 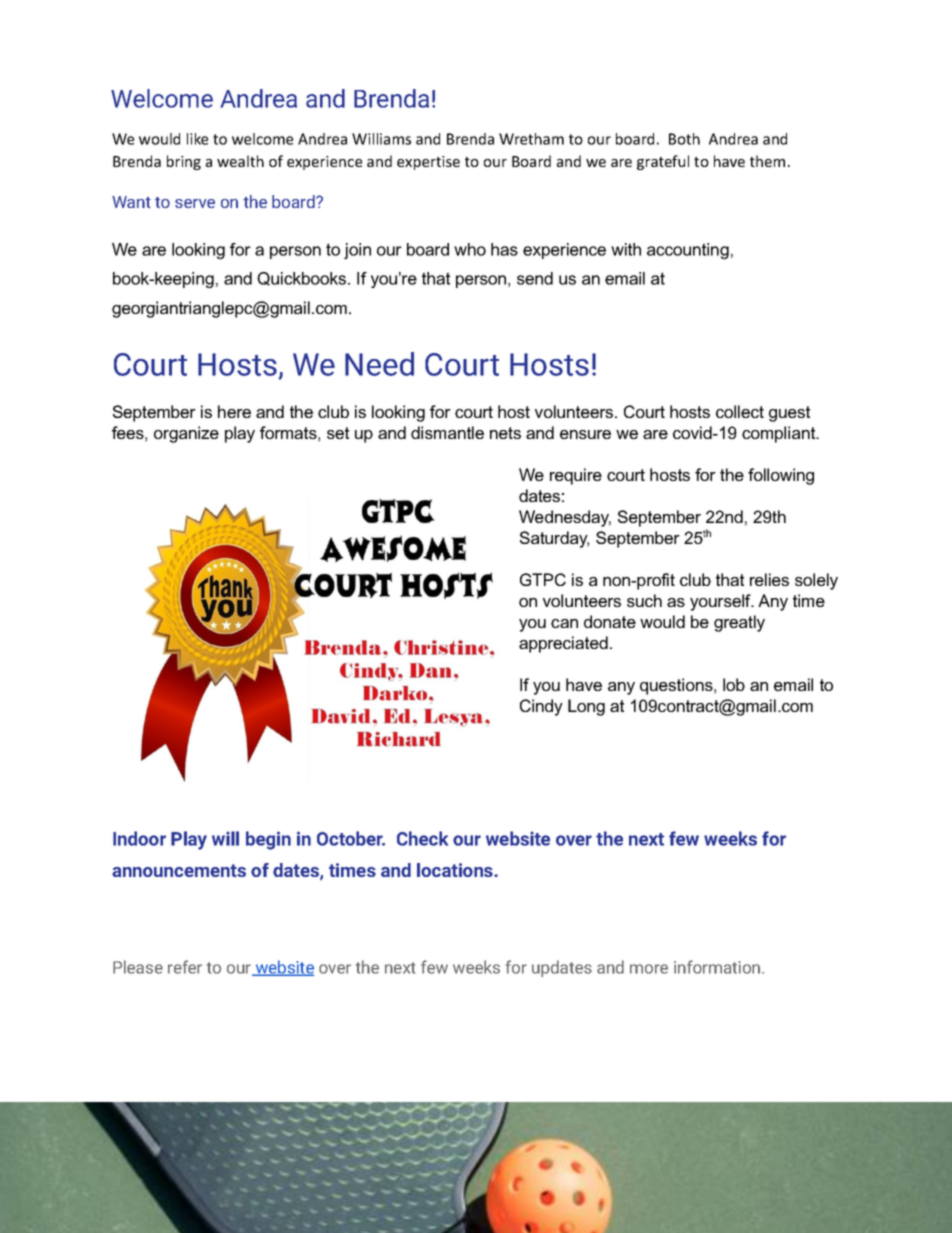 What do you see at coordinates (186, 434) in the document?
I see `organize` at bounding box center [186, 434].
